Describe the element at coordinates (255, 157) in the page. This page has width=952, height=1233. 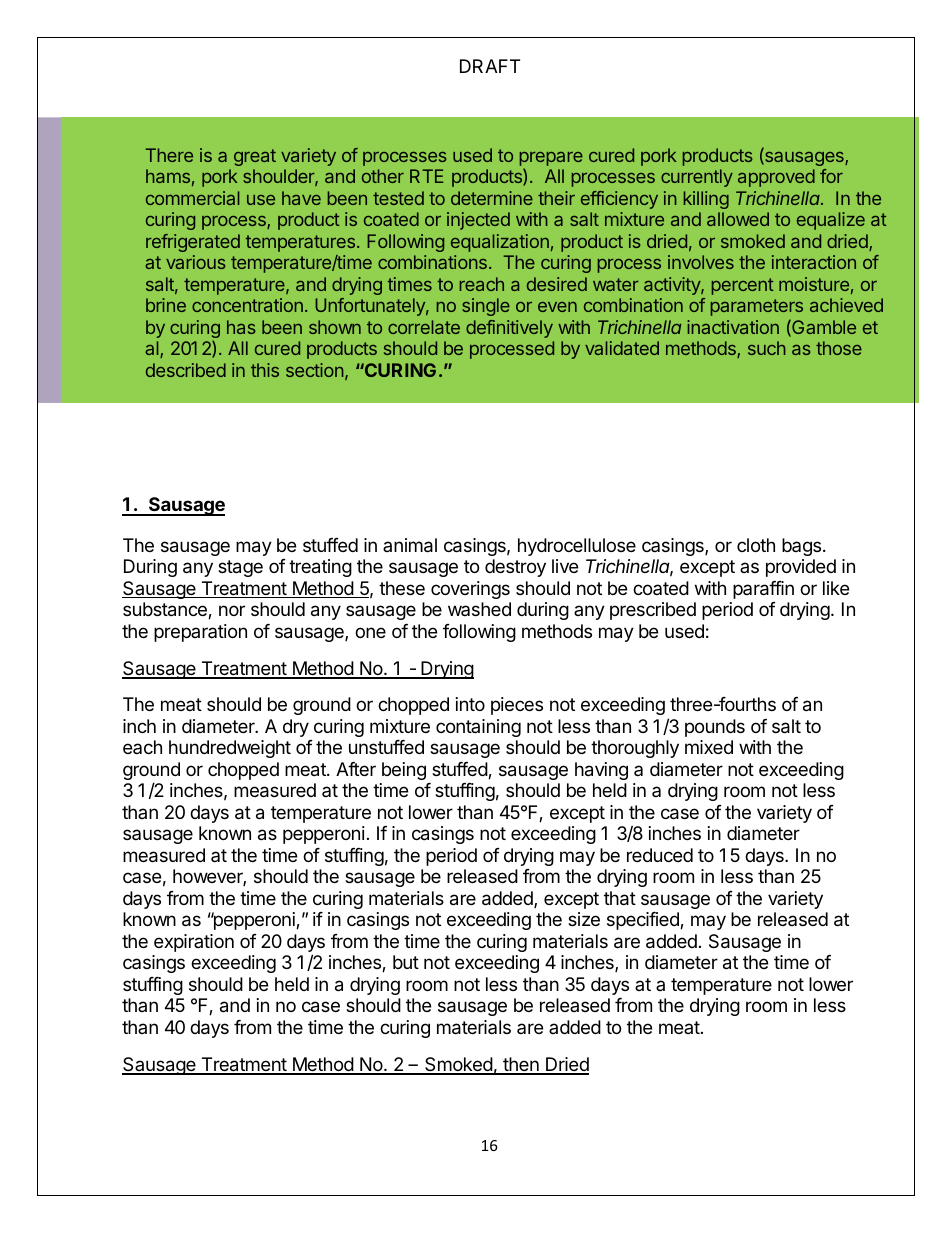
I see `great` at that location.
